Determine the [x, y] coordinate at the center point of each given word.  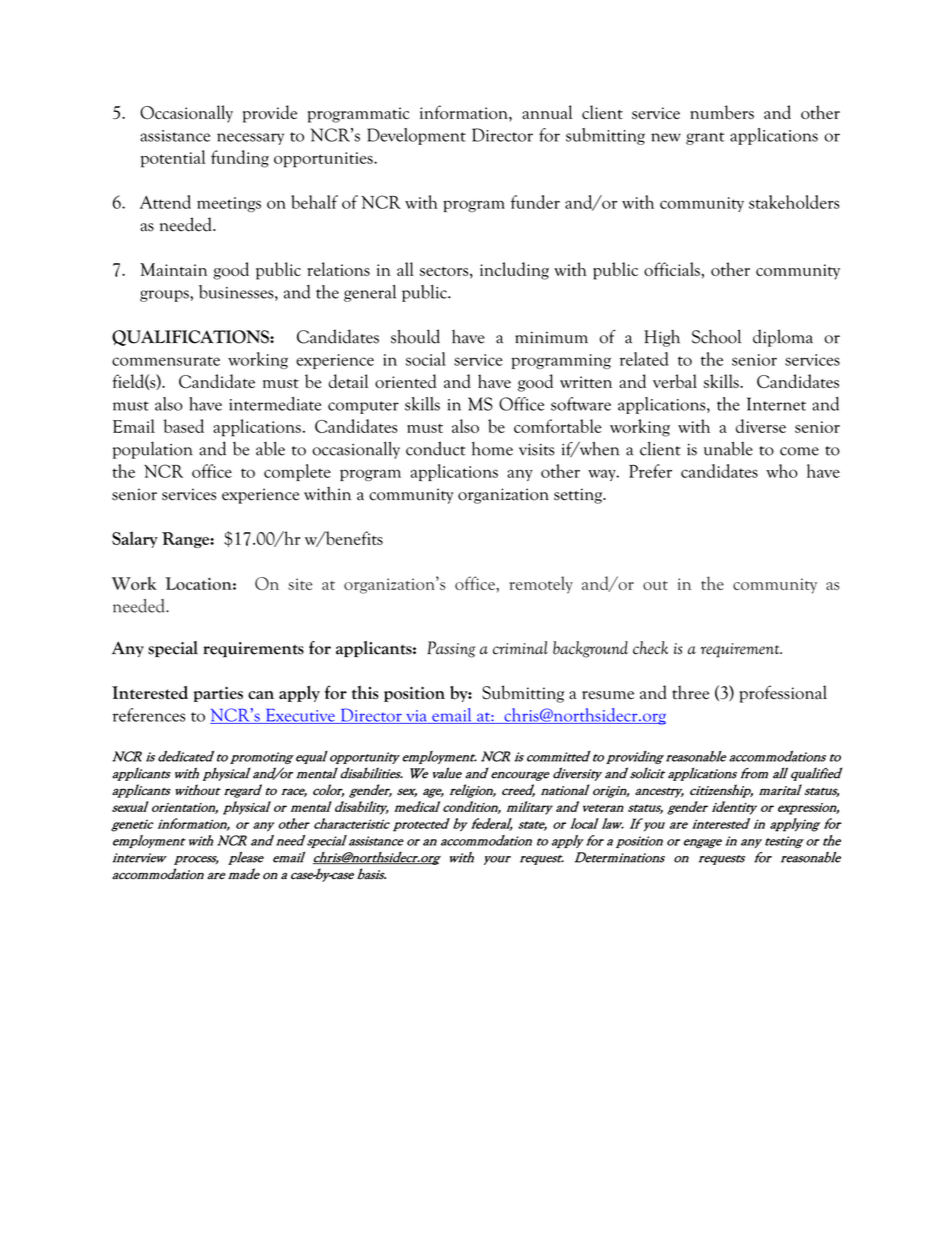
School [716, 336]
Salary [135, 539]
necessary [250, 139]
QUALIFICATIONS [191, 338]
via [416, 717]
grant [705, 138]
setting [579, 496]
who [782, 471]
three [690, 692]
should [415, 336]
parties [218, 694]
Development [416, 136]
